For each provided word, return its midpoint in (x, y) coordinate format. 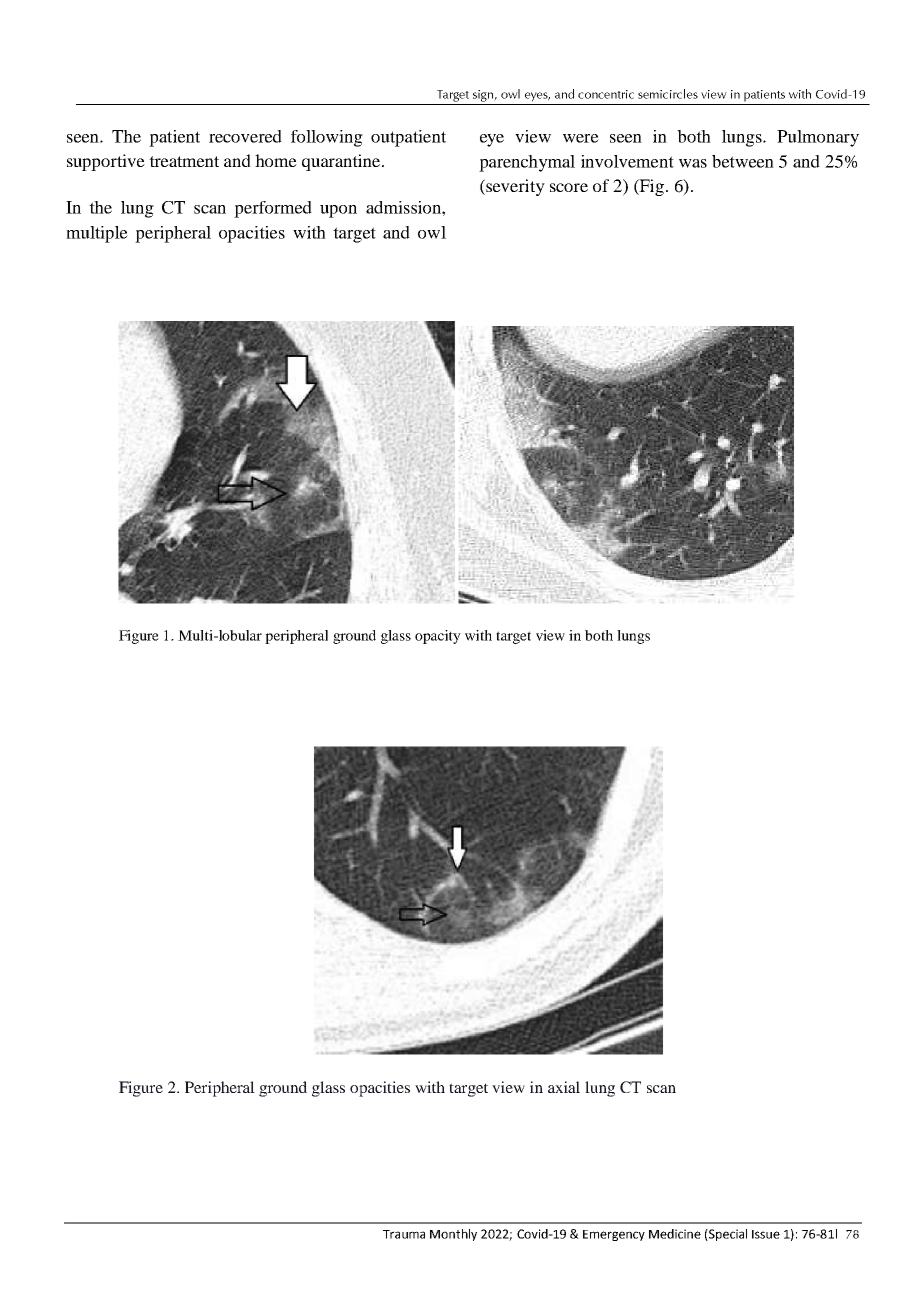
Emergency (614, 1235)
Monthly (453, 1235)
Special (727, 1235)
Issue (766, 1234)
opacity (438, 637)
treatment (184, 161)
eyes (537, 97)
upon (338, 211)
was (693, 163)
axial (564, 1087)
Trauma (404, 1234)
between (743, 161)
